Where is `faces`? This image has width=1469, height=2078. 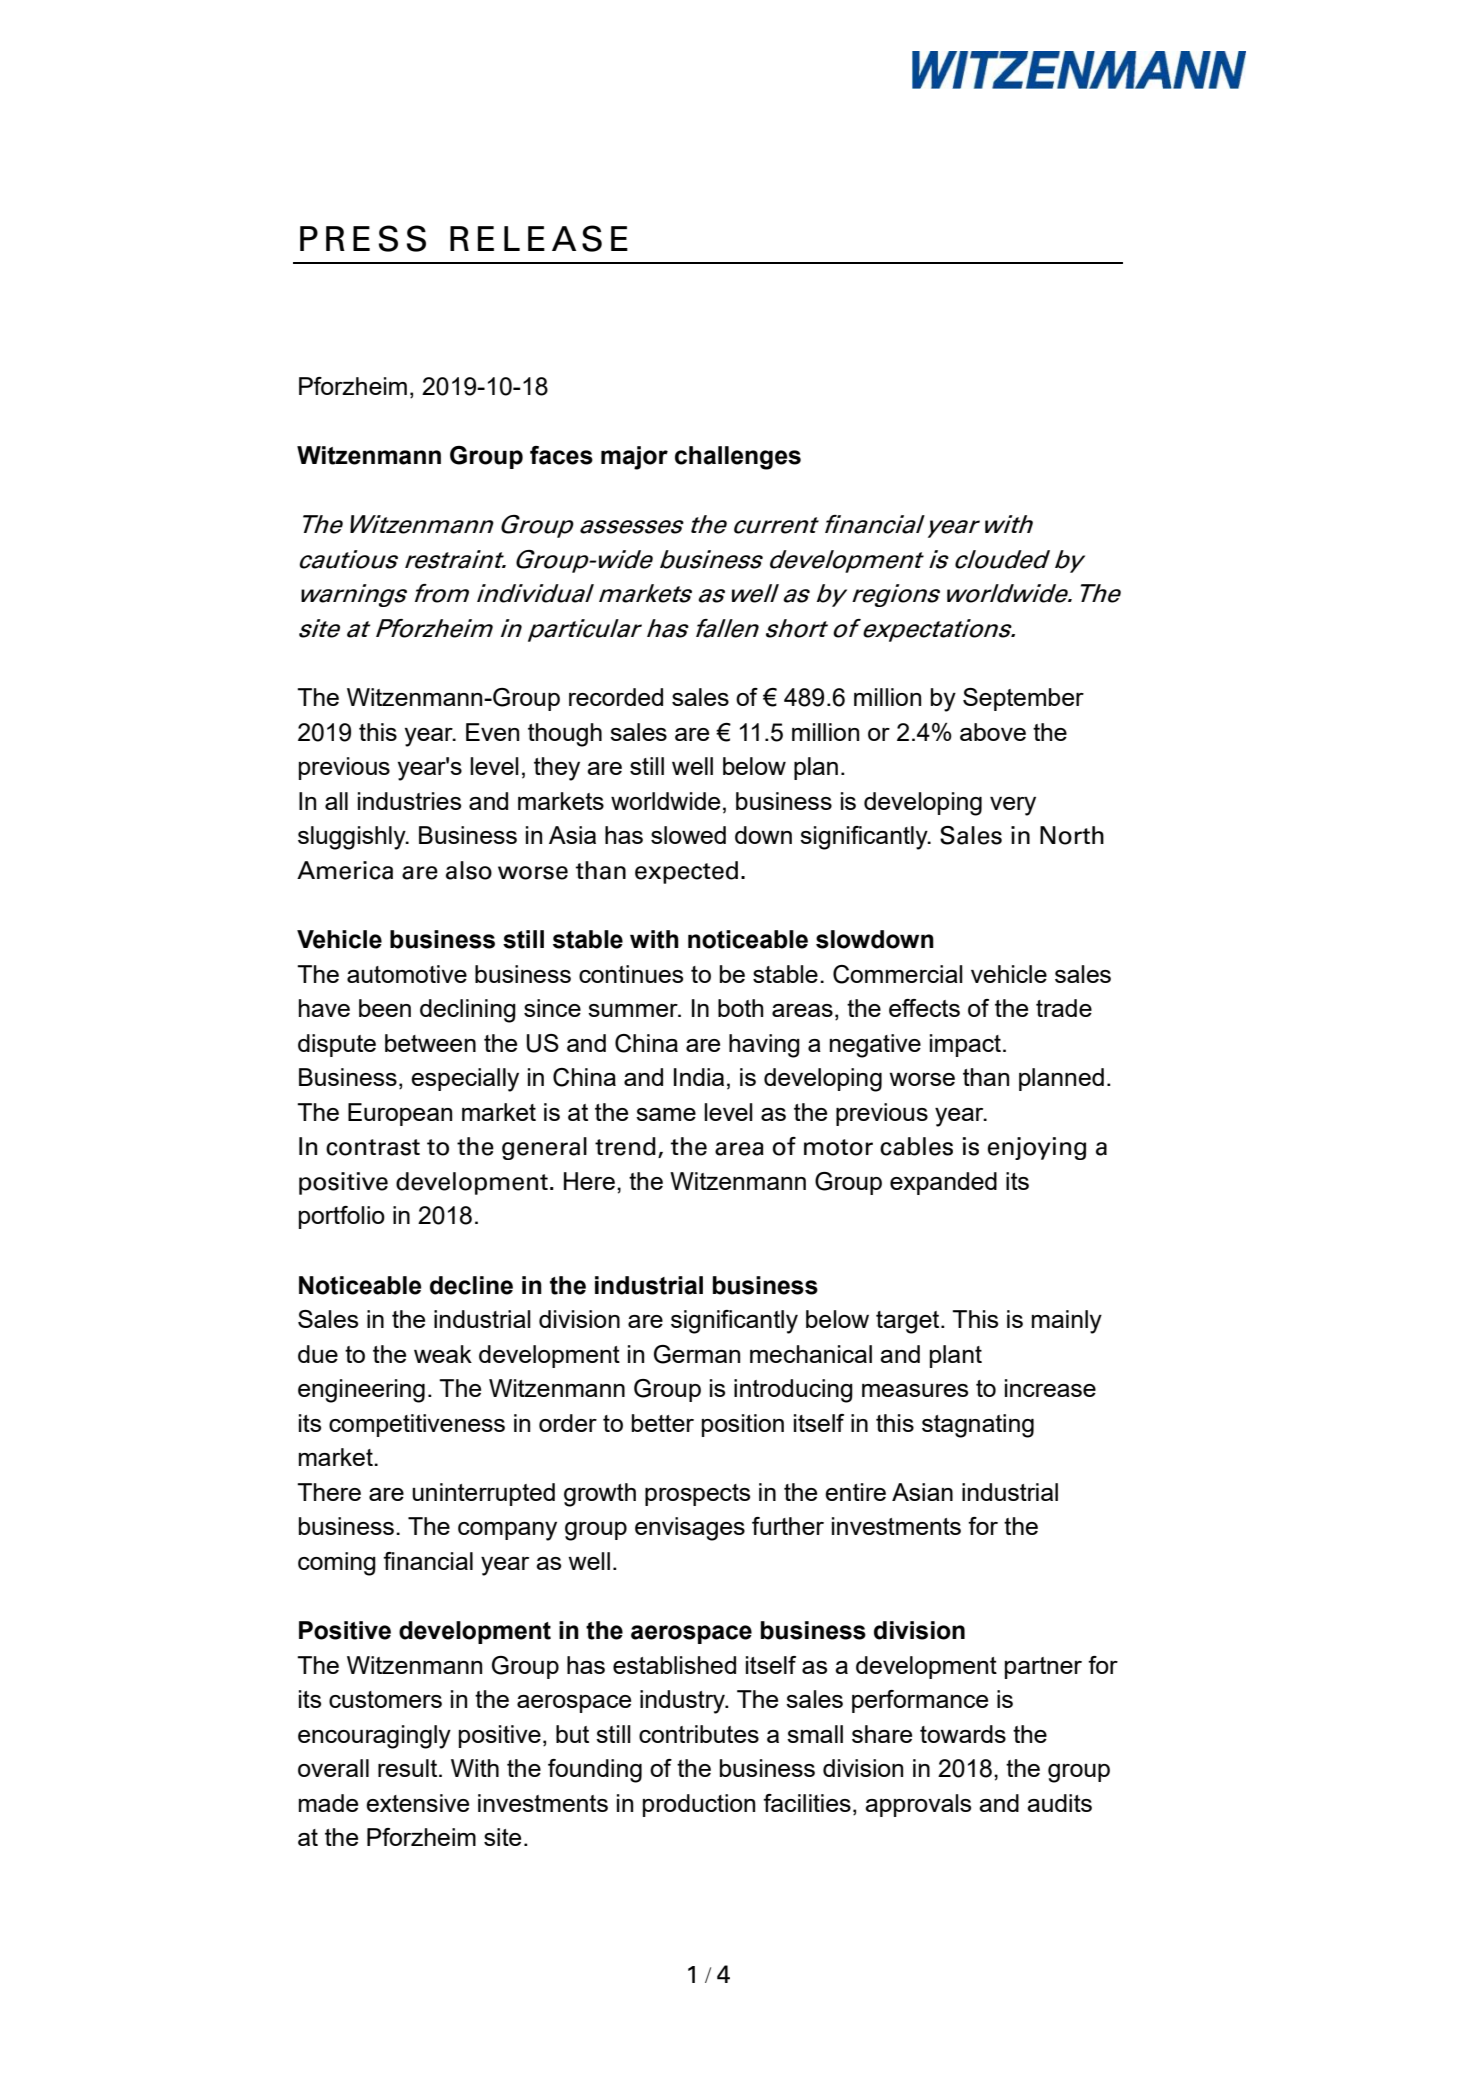
faces is located at coordinates (561, 455).
